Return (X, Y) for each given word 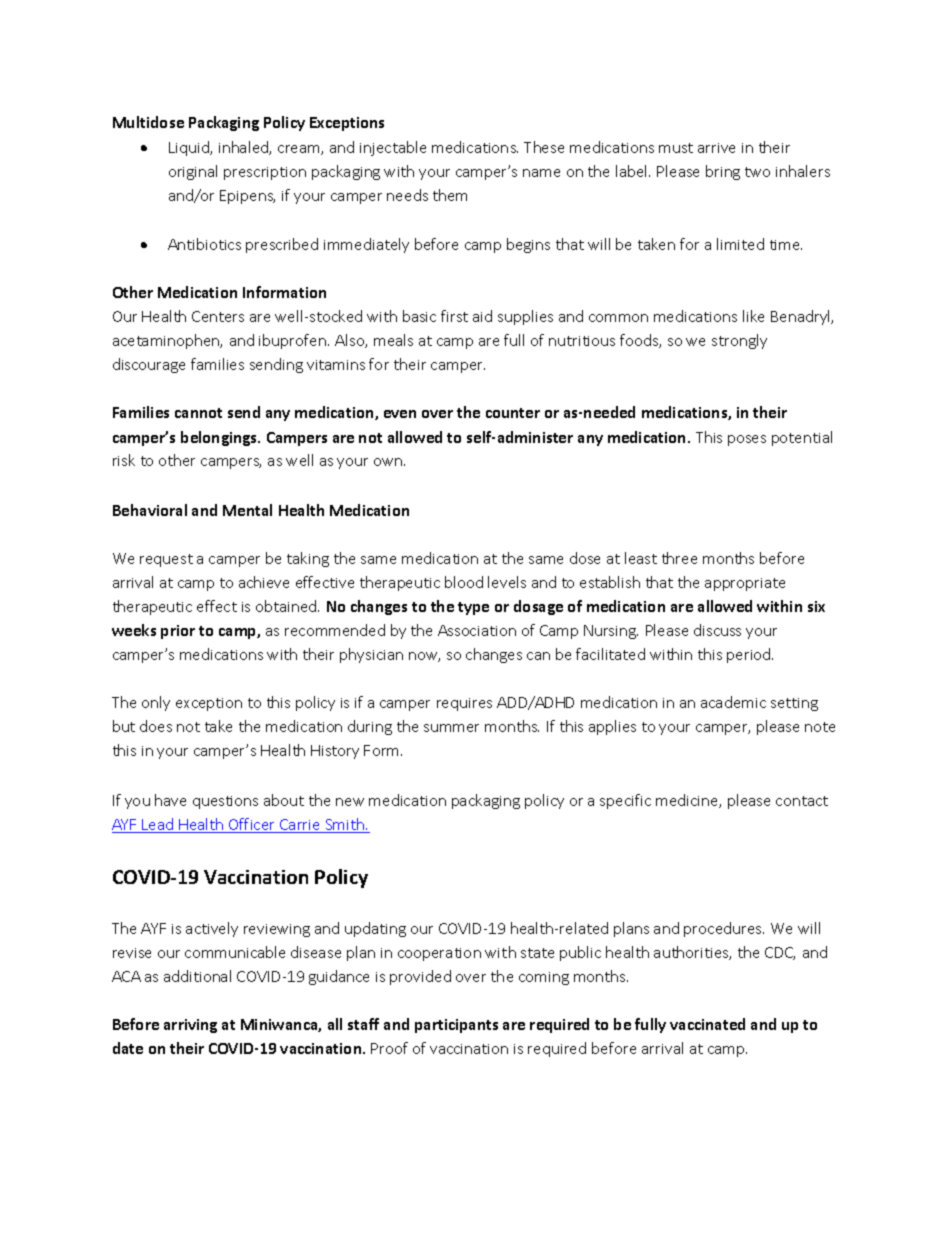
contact (802, 801)
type (473, 608)
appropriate (745, 584)
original (193, 172)
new (350, 802)
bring (723, 172)
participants (456, 1026)
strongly (739, 341)
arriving (190, 1026)
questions (225, 802)
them (450, 195)
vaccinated (707, 1024)
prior (178, 632)
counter (513, 413)
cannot (198, 413)
